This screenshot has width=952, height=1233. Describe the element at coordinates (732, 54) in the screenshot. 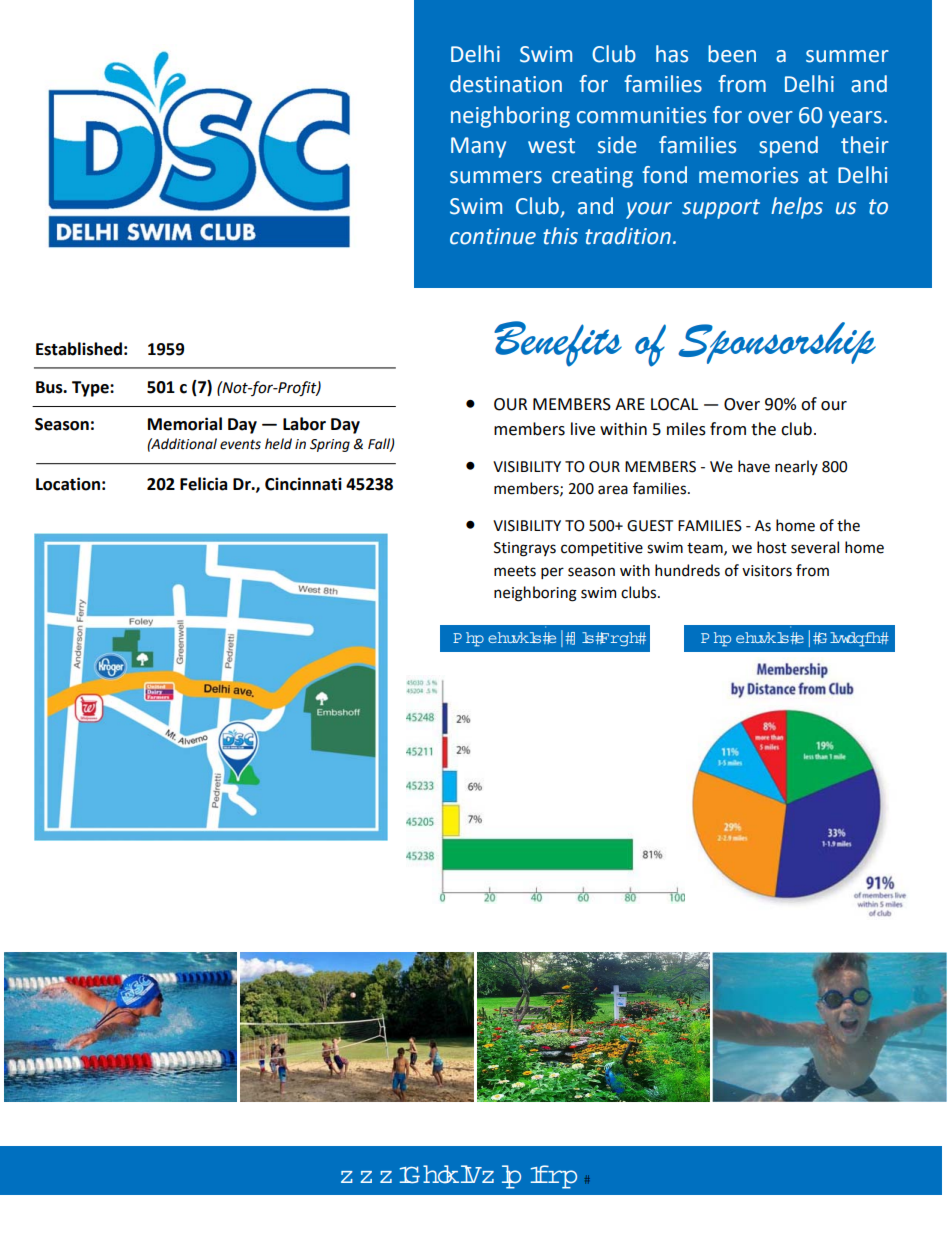

I see `been` at that location.
